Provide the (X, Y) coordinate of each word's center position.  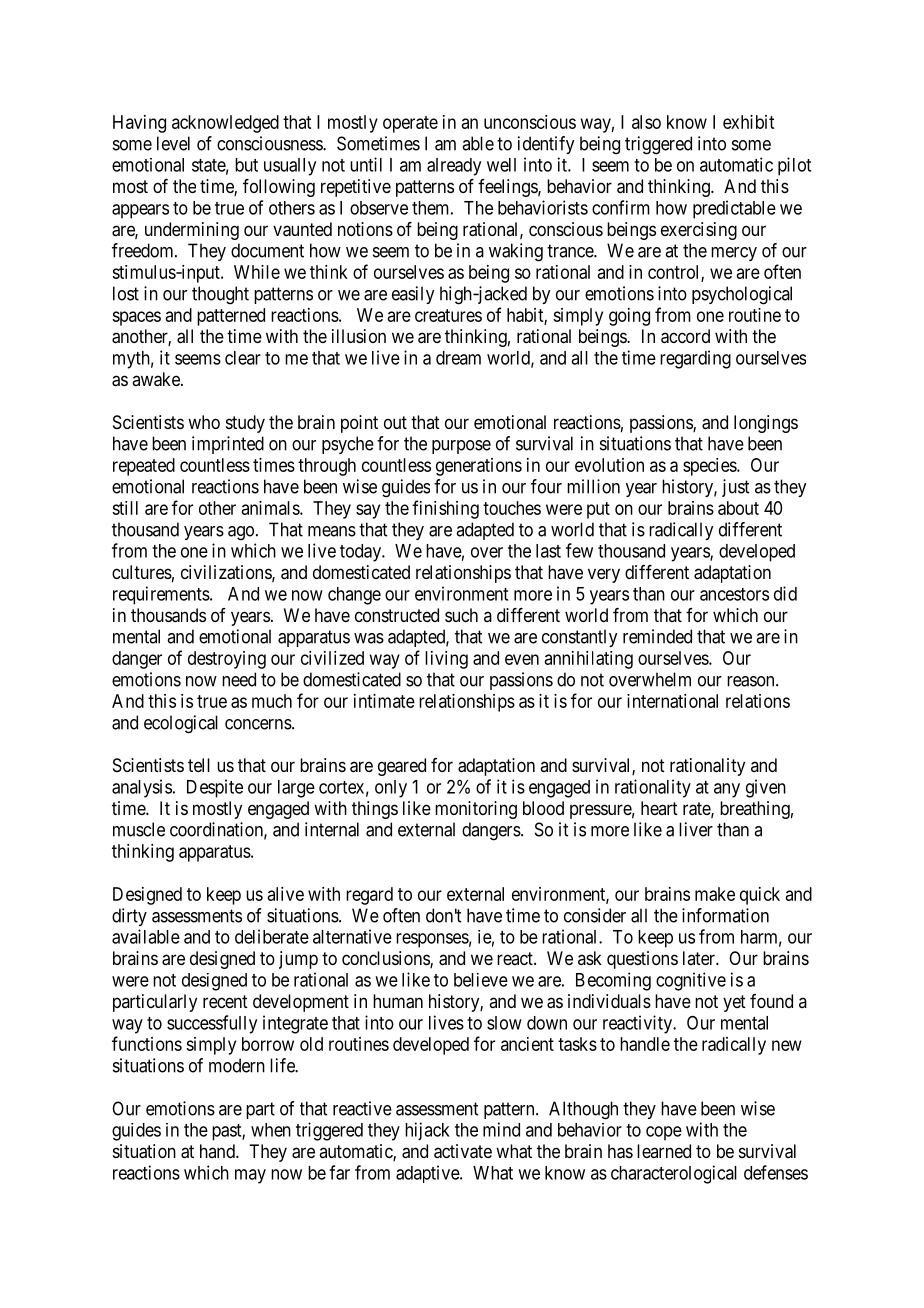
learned (664, 1151)
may (250, 1176)
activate (463, 1151)
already (454, 167)
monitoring (476, 810)
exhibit (748, 122)
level (173, 143)
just (735, 488)
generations (479, 467)
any (727, 790)
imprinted (228, 445)
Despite (215, 788)
